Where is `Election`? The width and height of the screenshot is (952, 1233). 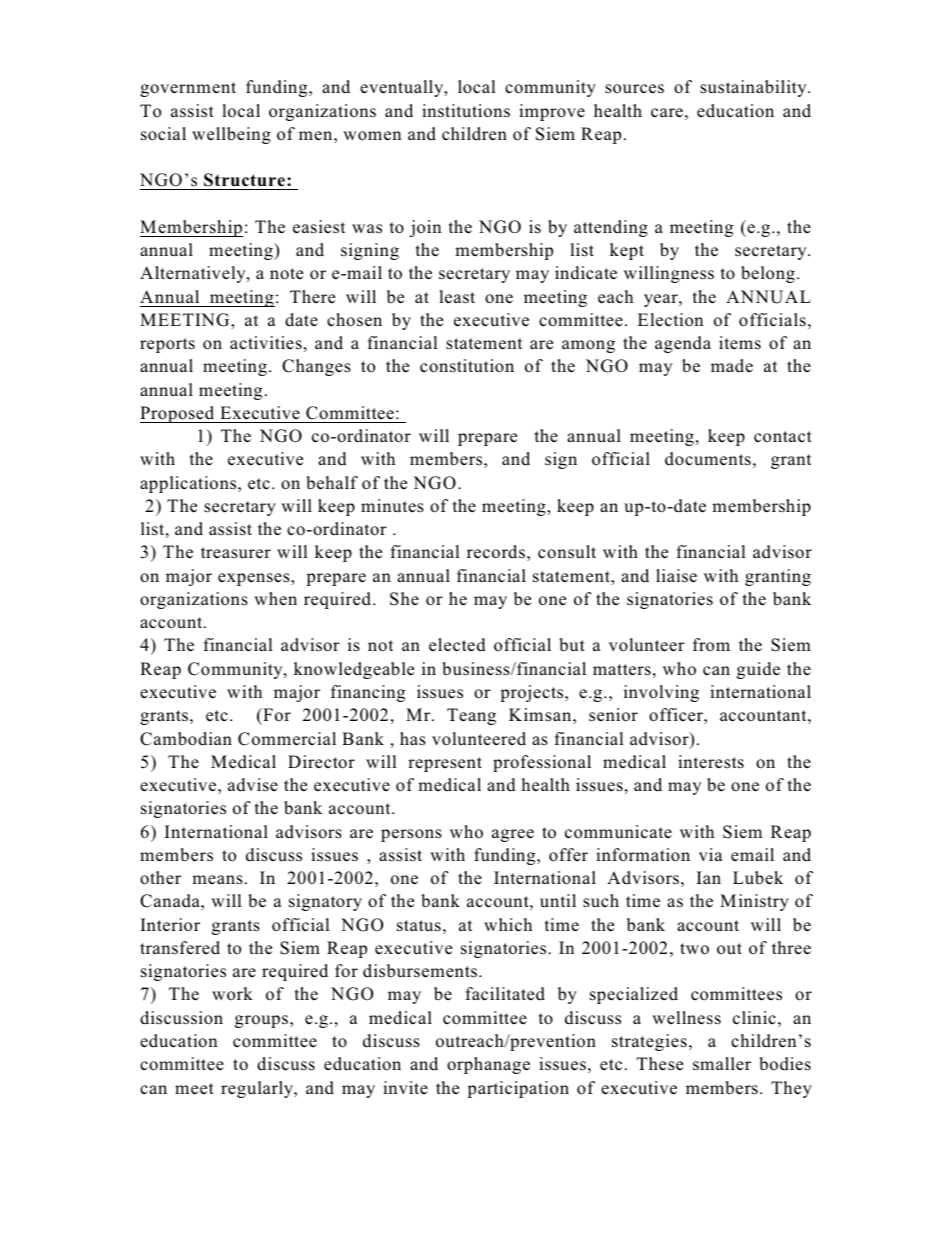
Election is located at coordinates (670, 320).
